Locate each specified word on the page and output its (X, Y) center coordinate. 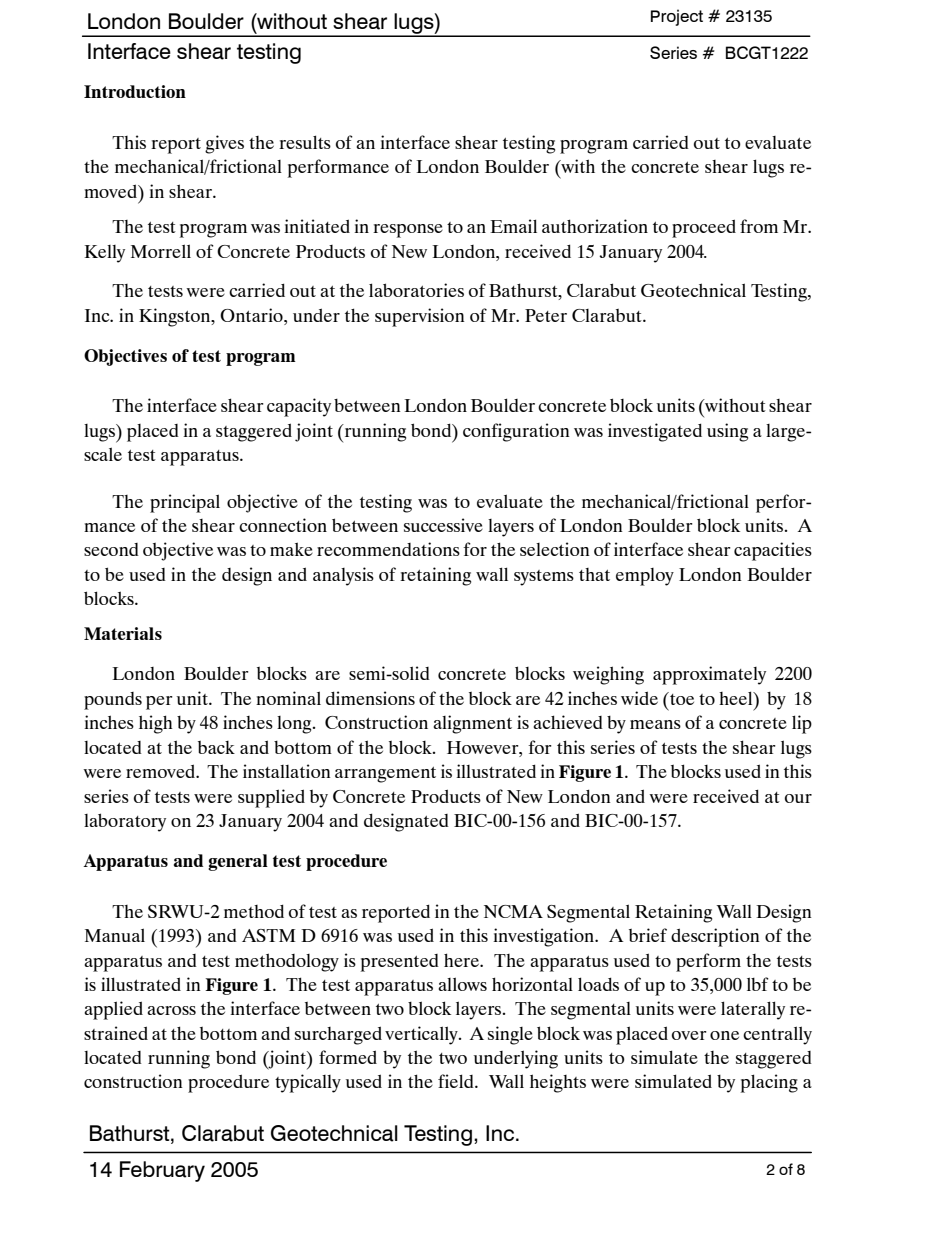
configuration (516, 432)
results (305, 142)
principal (185, 503)
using (727, 432)
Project (677, 17)
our (798, 798)
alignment (472, 724)
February (162, 1171)
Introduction (135, 91)
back (216, 747)
